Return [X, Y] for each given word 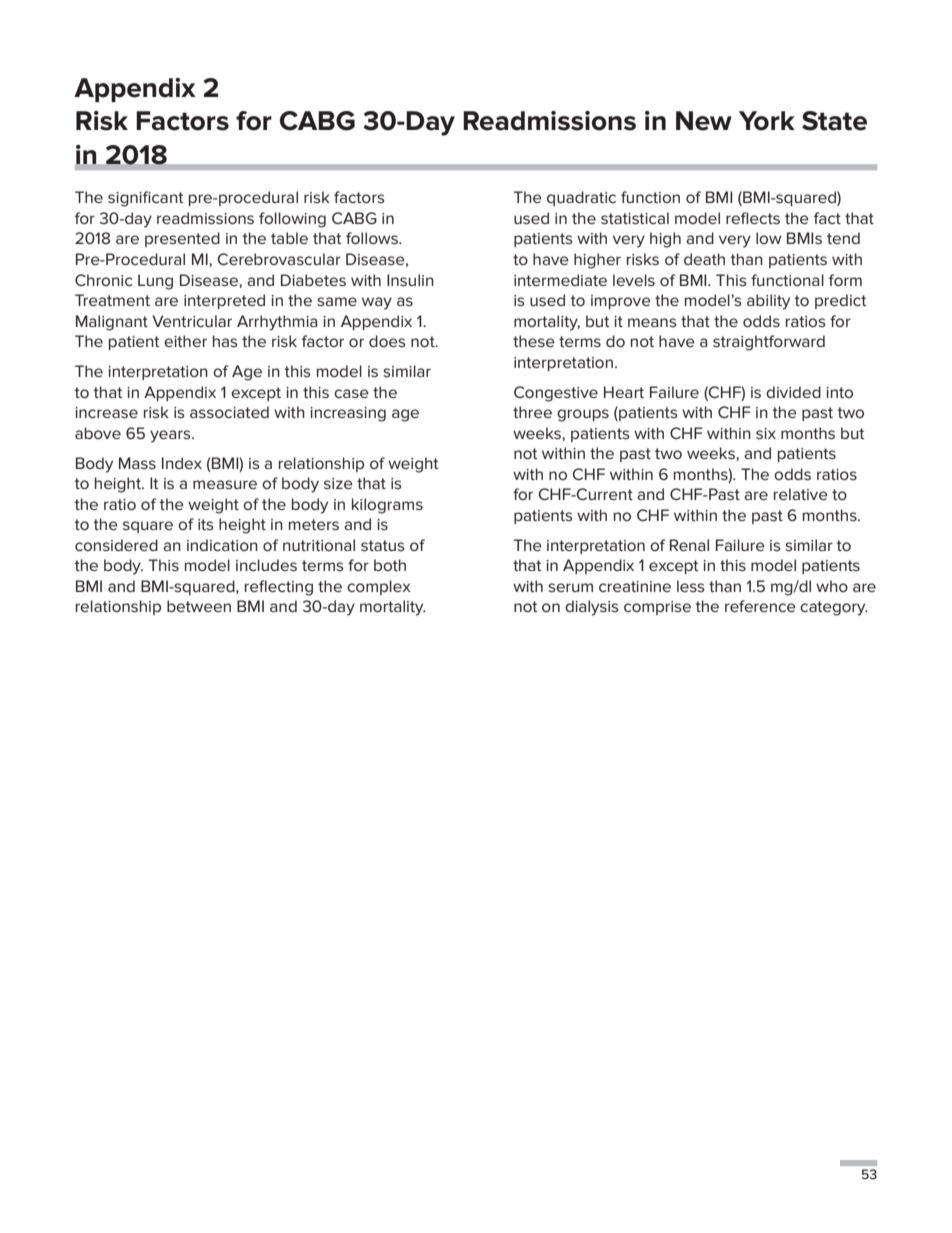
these [534, 341]
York [767, 121]
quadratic [581, 198]
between [199, 606]
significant [145, 199]
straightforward [769, 343]
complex [379, 587]
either [185, 341]
